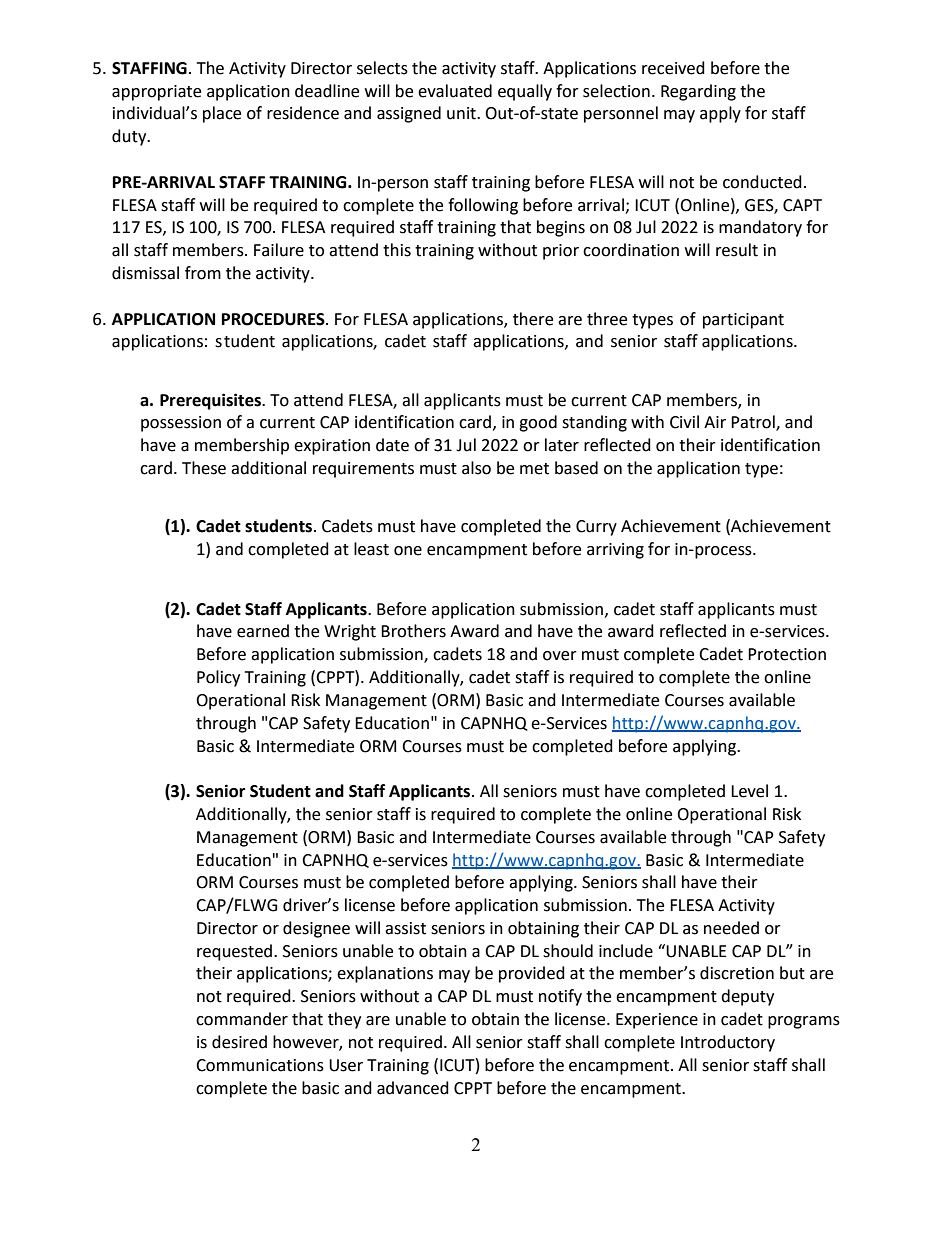 This screenshot has height=1233, width=952. I want to click on over, so click(560, 656).
